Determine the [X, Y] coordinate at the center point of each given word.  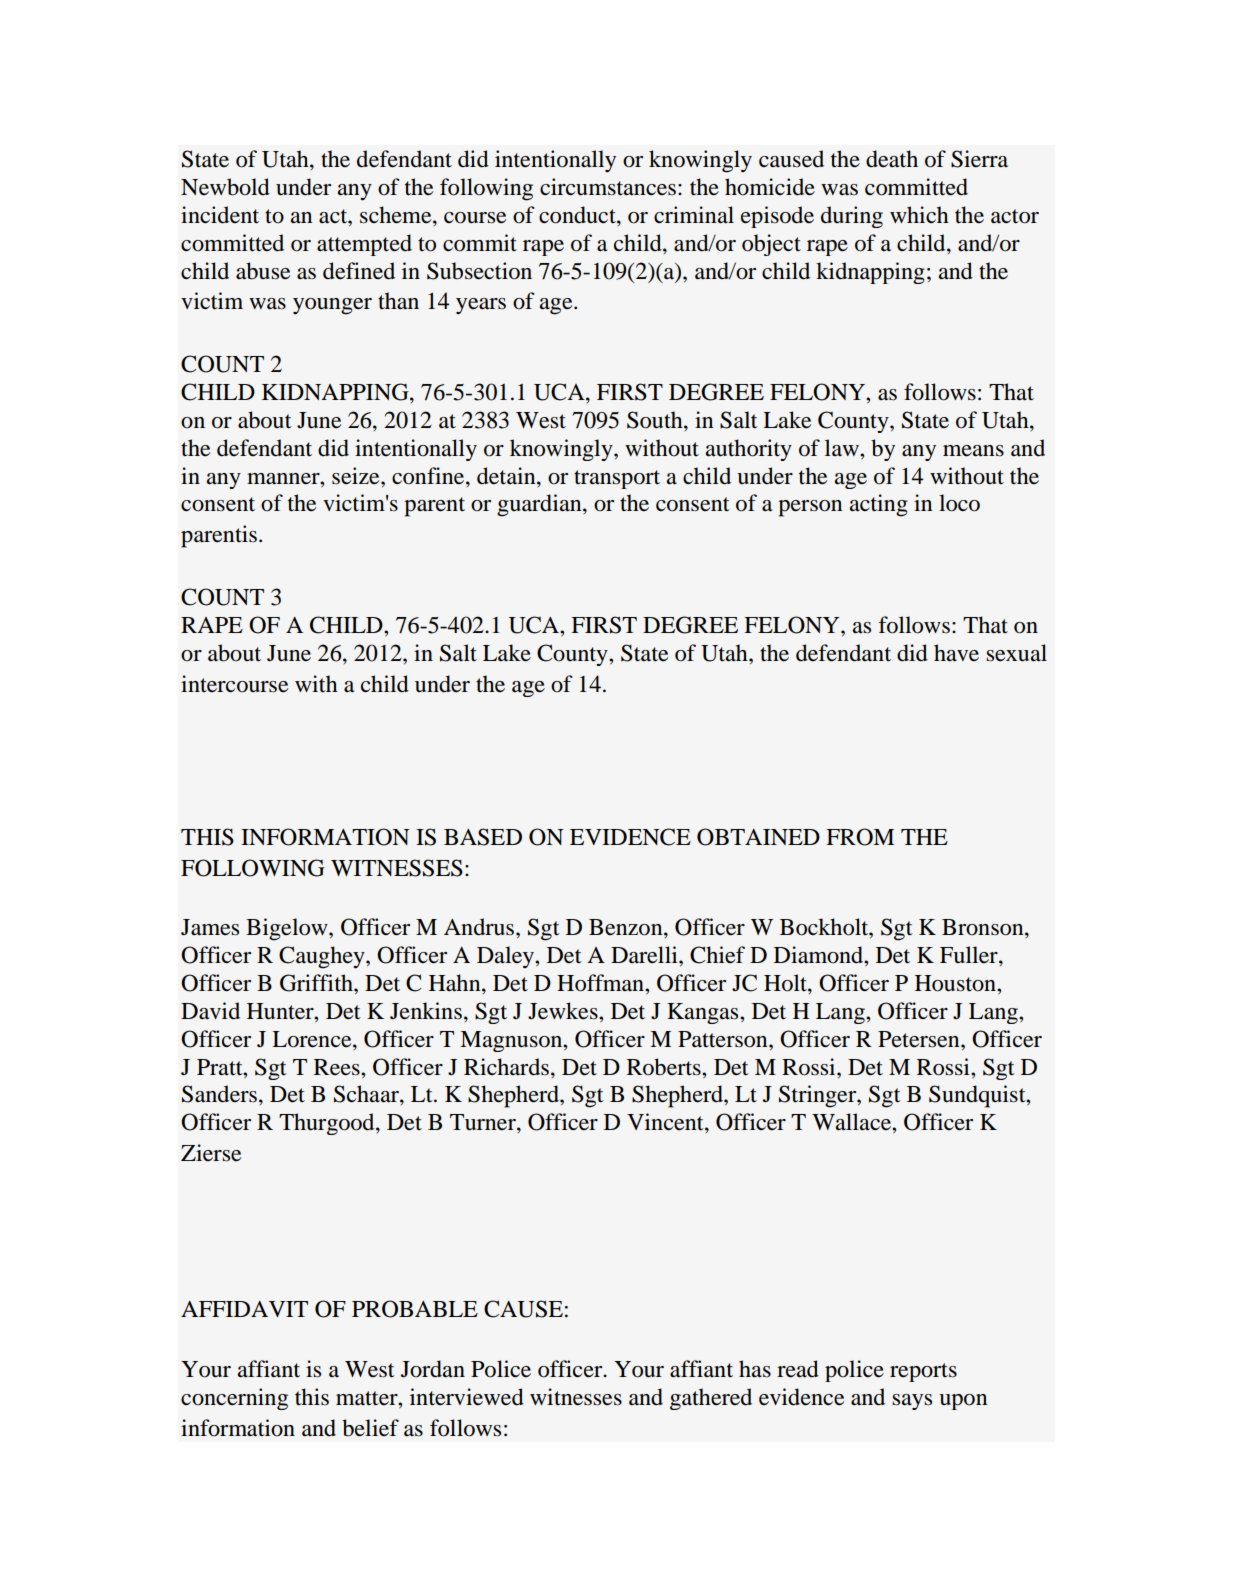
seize [357, 476]
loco [959, 503]
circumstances [608, 187]
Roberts [665, 1067]
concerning [234, 1399]
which [919, 214]
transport [617, 479]
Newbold [225, 187]
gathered [711, 1399]
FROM [860, 837]
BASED [483, 837]
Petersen [920, 1039]
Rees [338, 1067]
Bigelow [288, 929]
